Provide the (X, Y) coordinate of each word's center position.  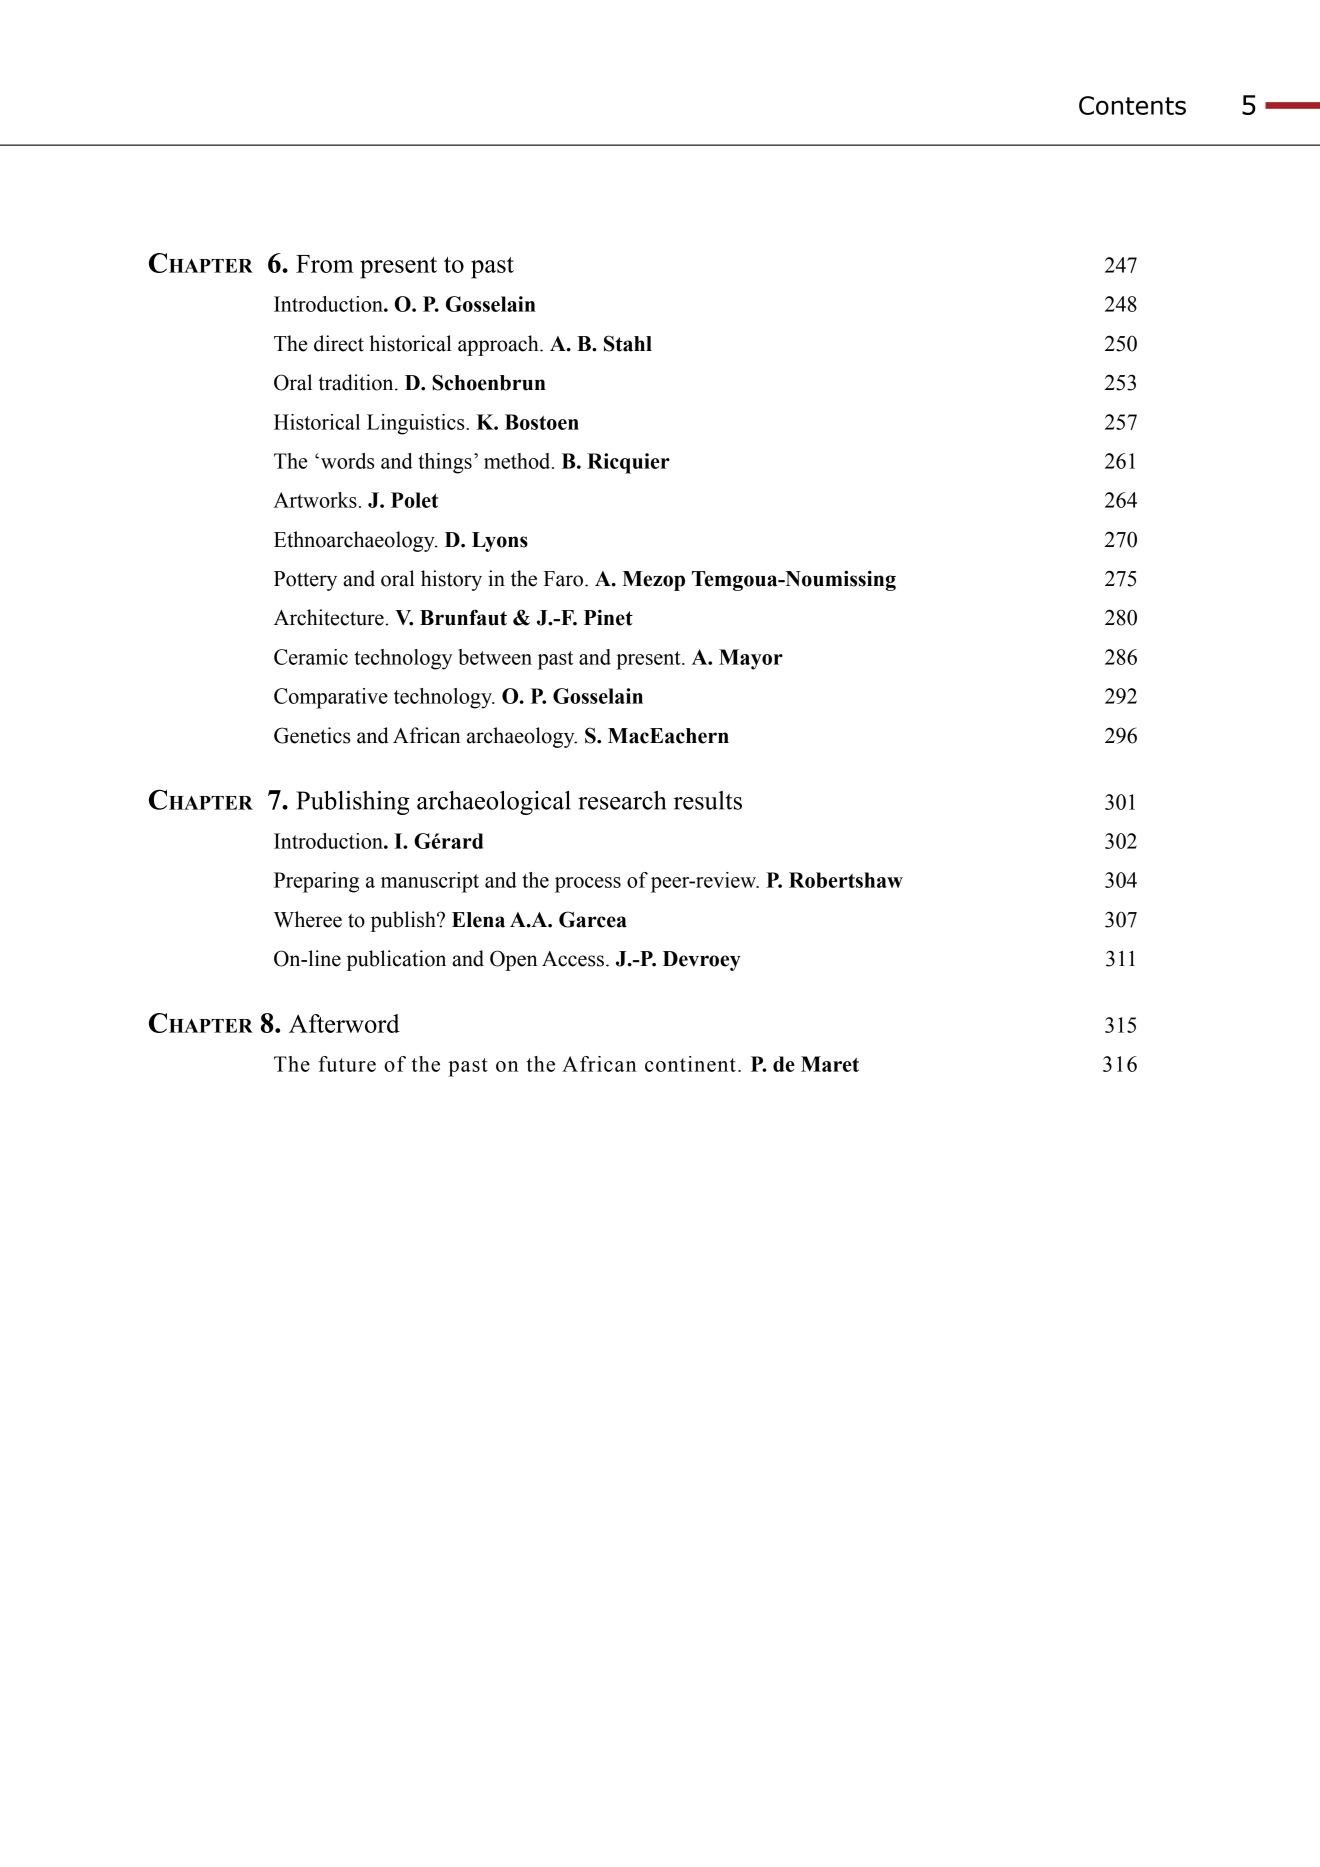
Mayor (751, 659)
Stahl (628, 343)
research (622, 800)
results (708, 800)
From (325, 264)
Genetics (312, 735)
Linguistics (417, 424)
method (518, 461)
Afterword (344, 1023)
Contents (1132, 105)
